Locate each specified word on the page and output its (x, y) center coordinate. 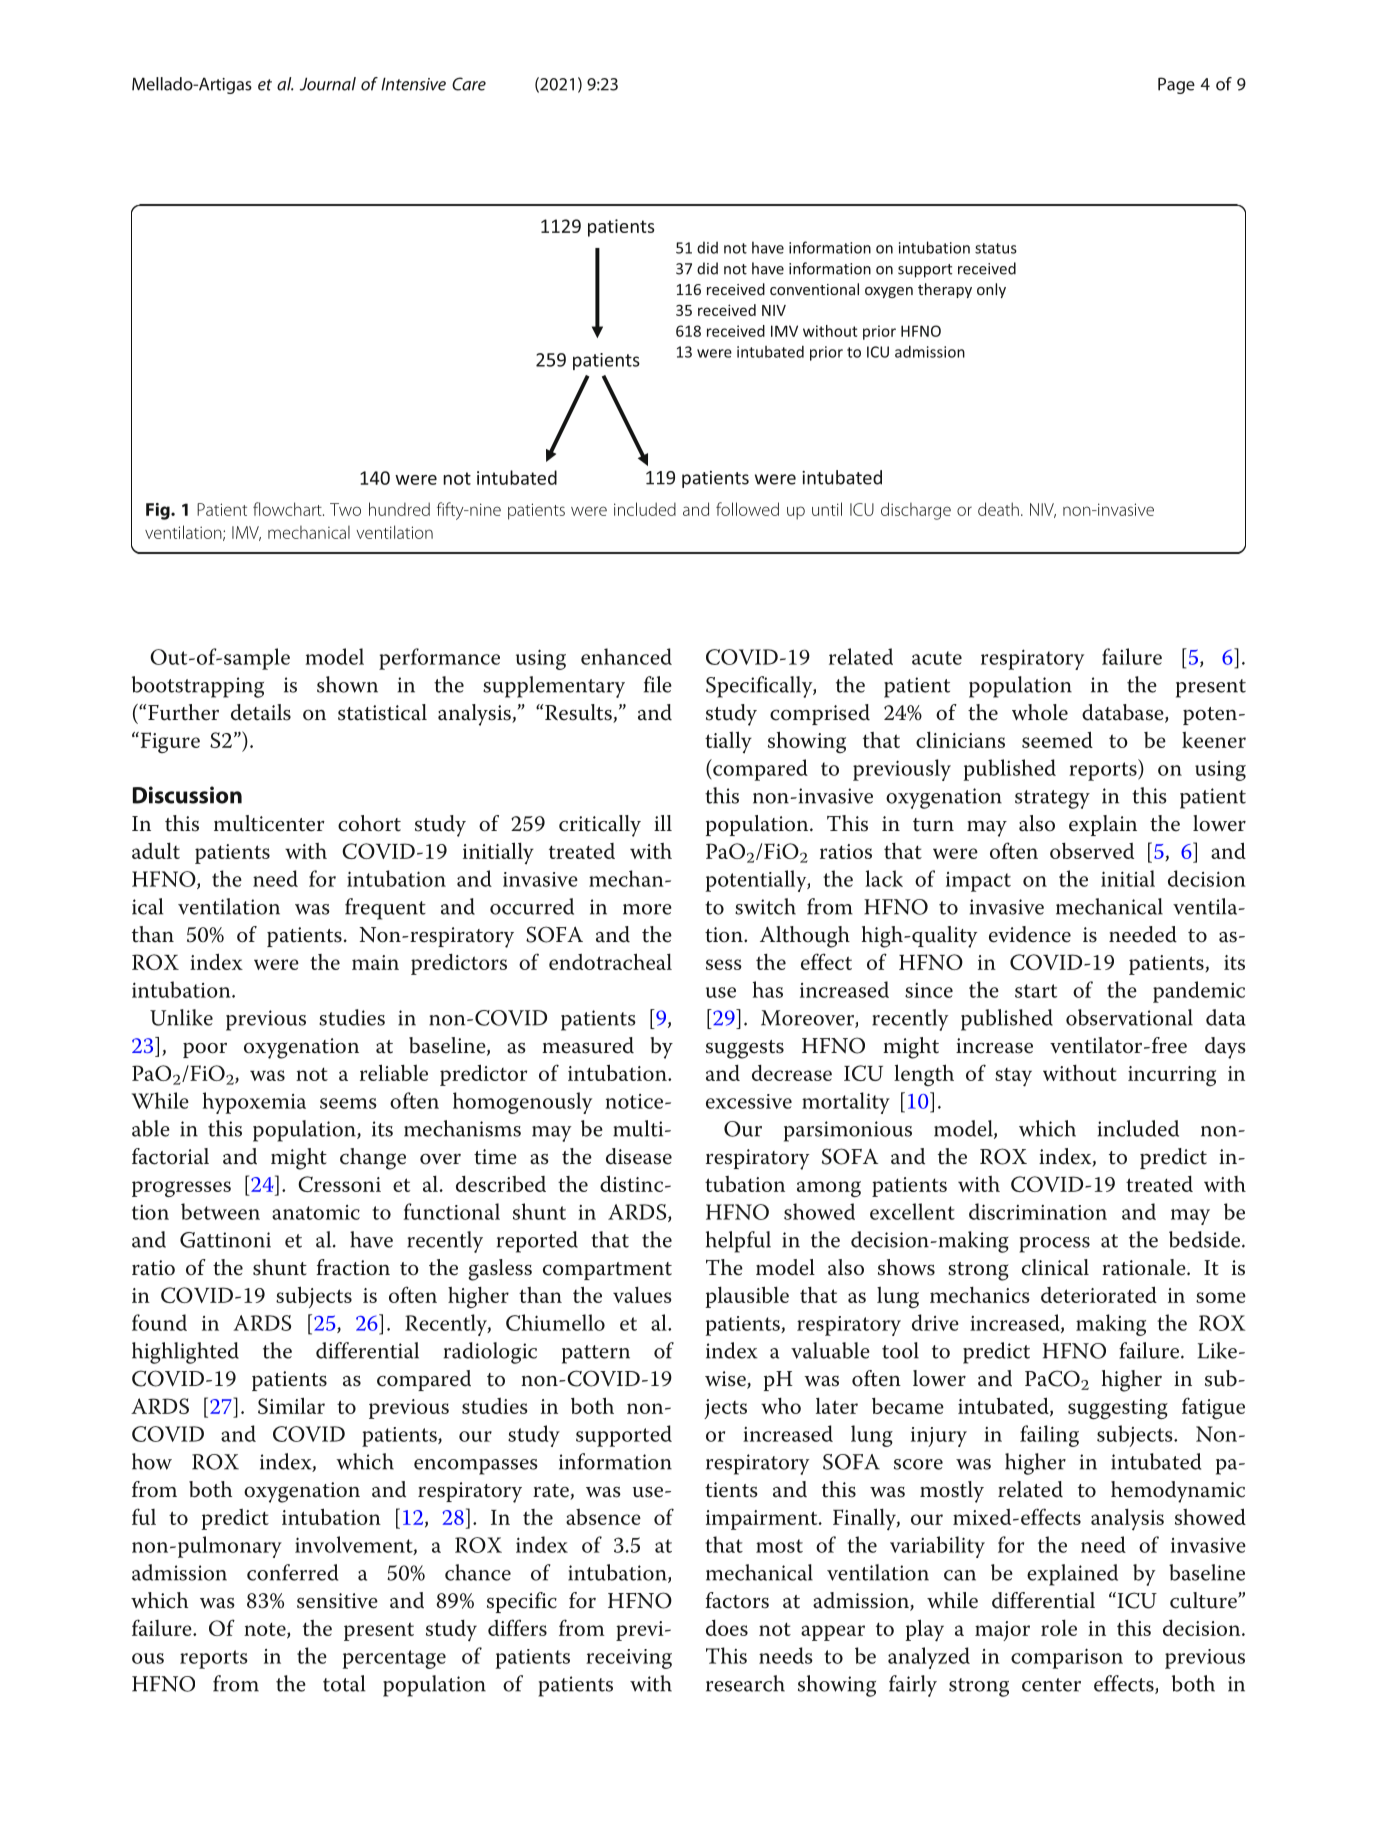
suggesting (1118, 1409)
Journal (328, 84)
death (998, 509)
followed (747, 509)
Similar (291, 1405)
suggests (745, 1049)
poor (205, 1050)
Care (469, 84)
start (1036, 991)
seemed (1057, 739)
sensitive (337, 1601)
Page (1176, 85)
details (261, 712)
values (642, 1294)
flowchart (288, 509)
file (658, 684)
